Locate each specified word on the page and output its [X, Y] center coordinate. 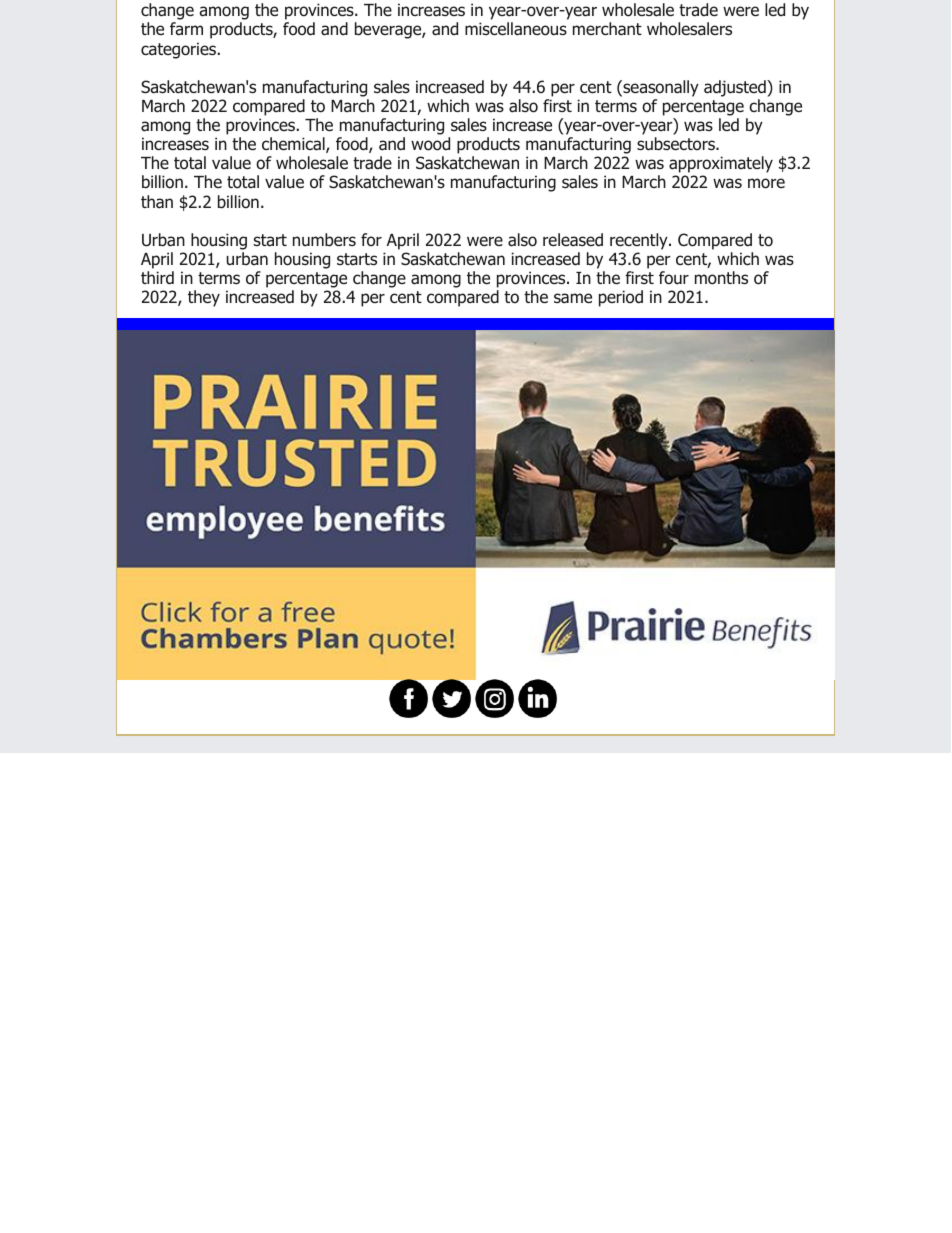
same [573, 298]
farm [186, 29]
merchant [607, 29]
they [204, 298]
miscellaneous [516, 29]
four [674, 278]
